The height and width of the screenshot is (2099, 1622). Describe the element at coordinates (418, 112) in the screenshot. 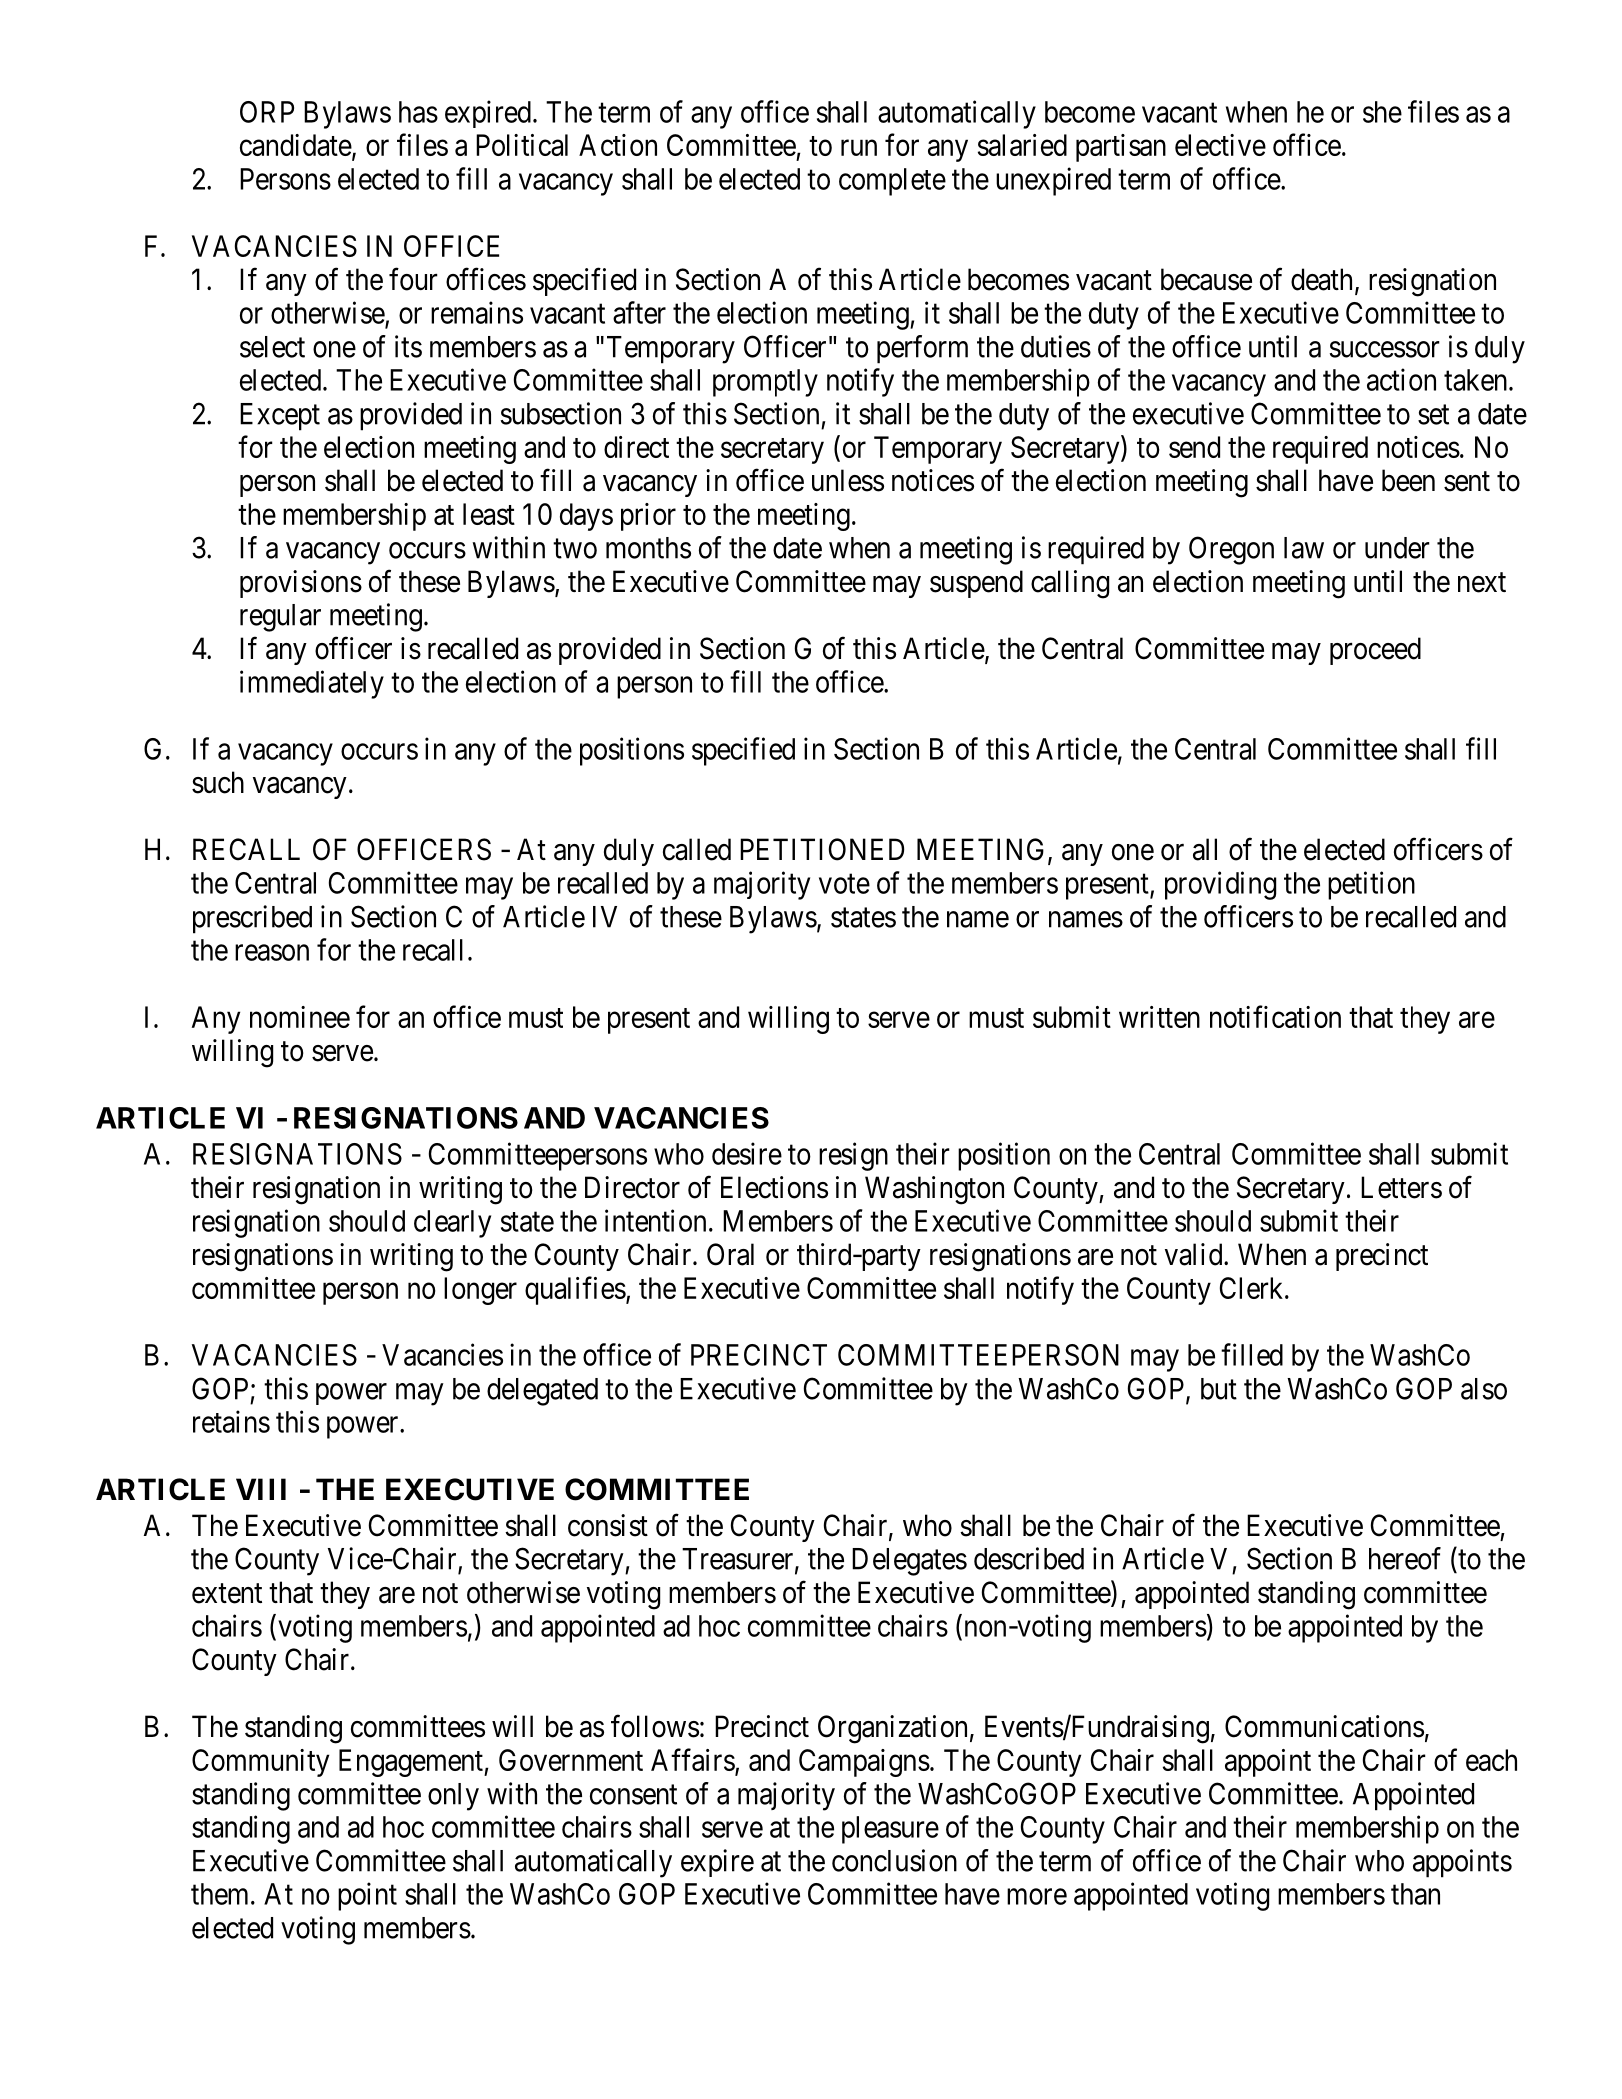

I see `has` at that location.
